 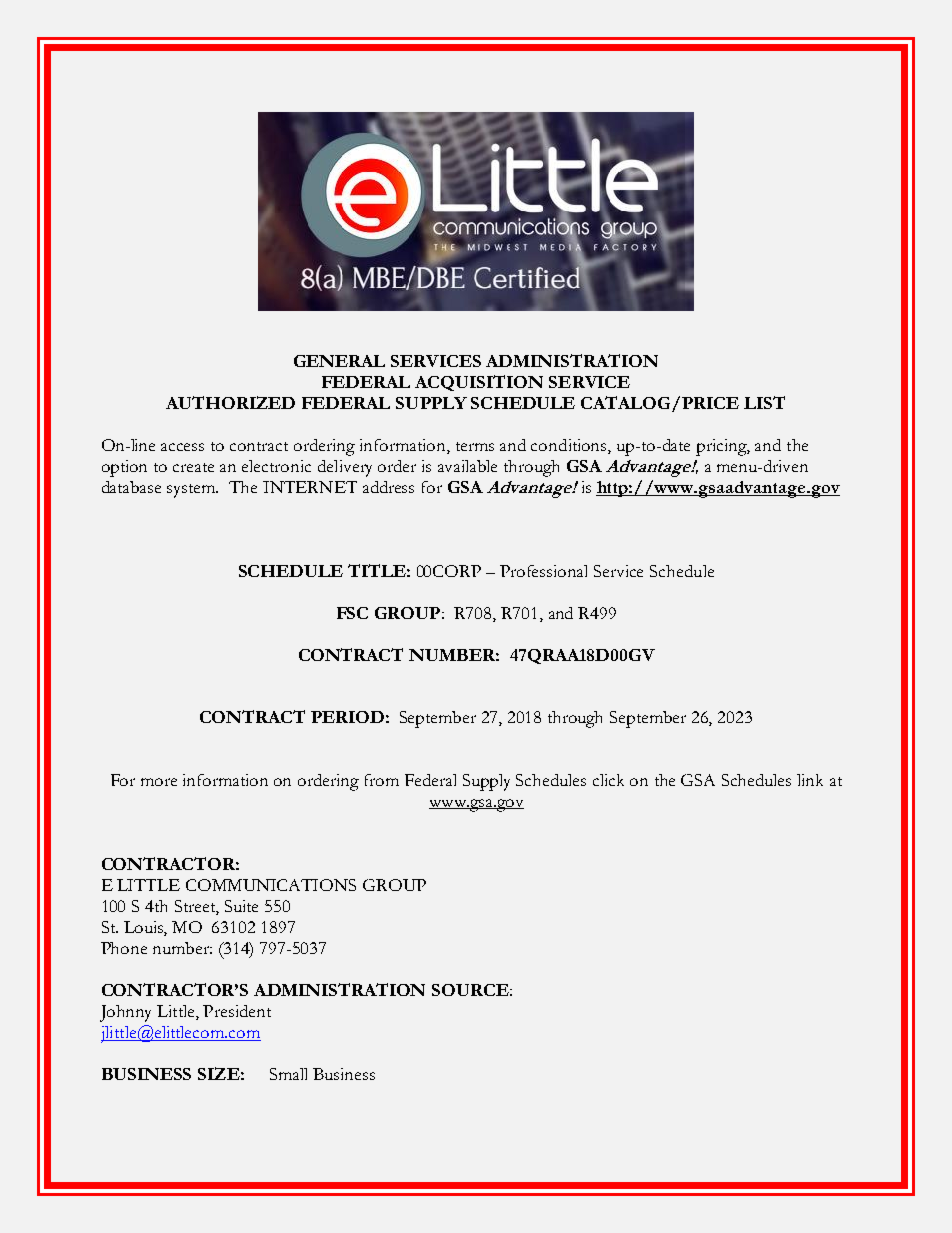 I want to click on AUTHORIZED, so click(x=230, y=402).
